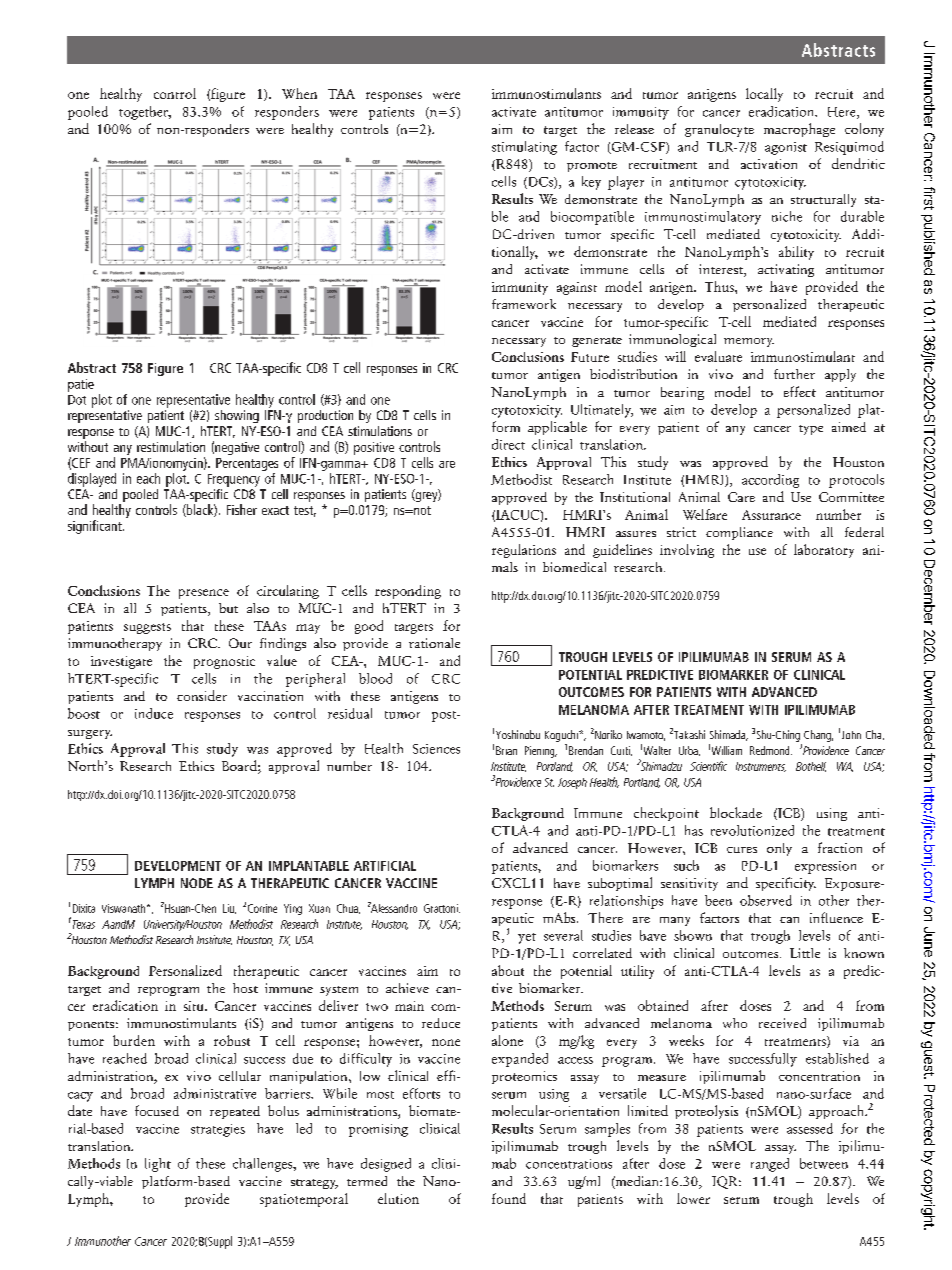 The height and width of the image is (1270, 952). What do you see at coordinates (799, 130) in the image?
I see `macrophage` at bounding box center [799, 130].
